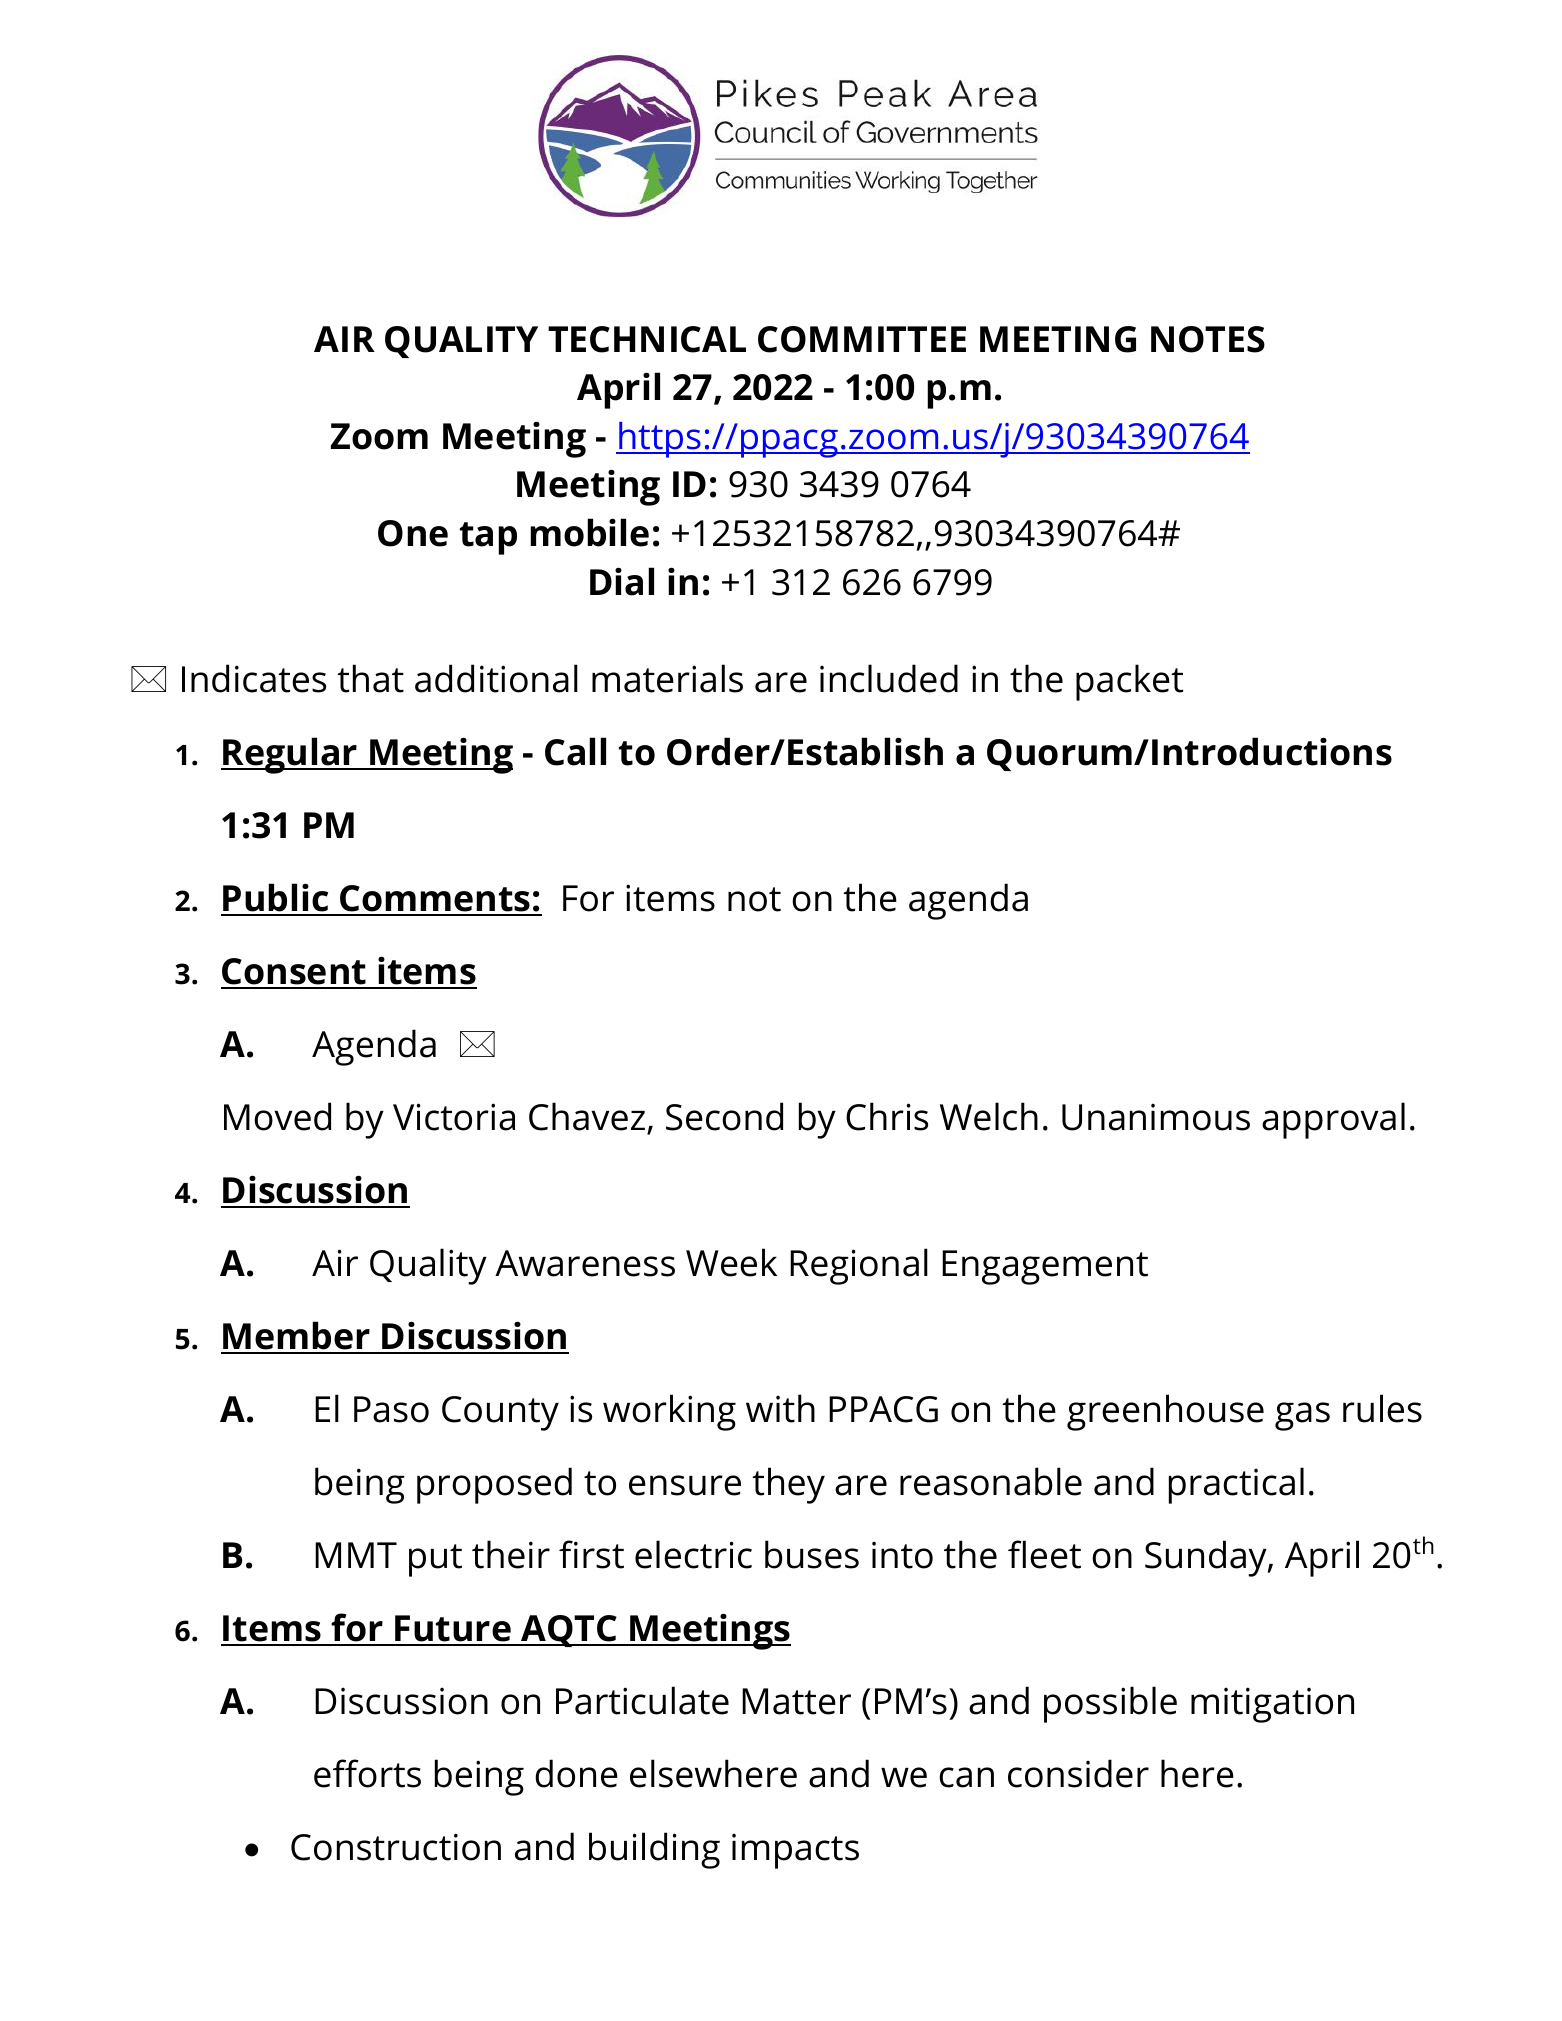  What do you see at coordinates (887, 1116) in the screenshot?
I see `Chris` at bounding box center [887, 1116].
